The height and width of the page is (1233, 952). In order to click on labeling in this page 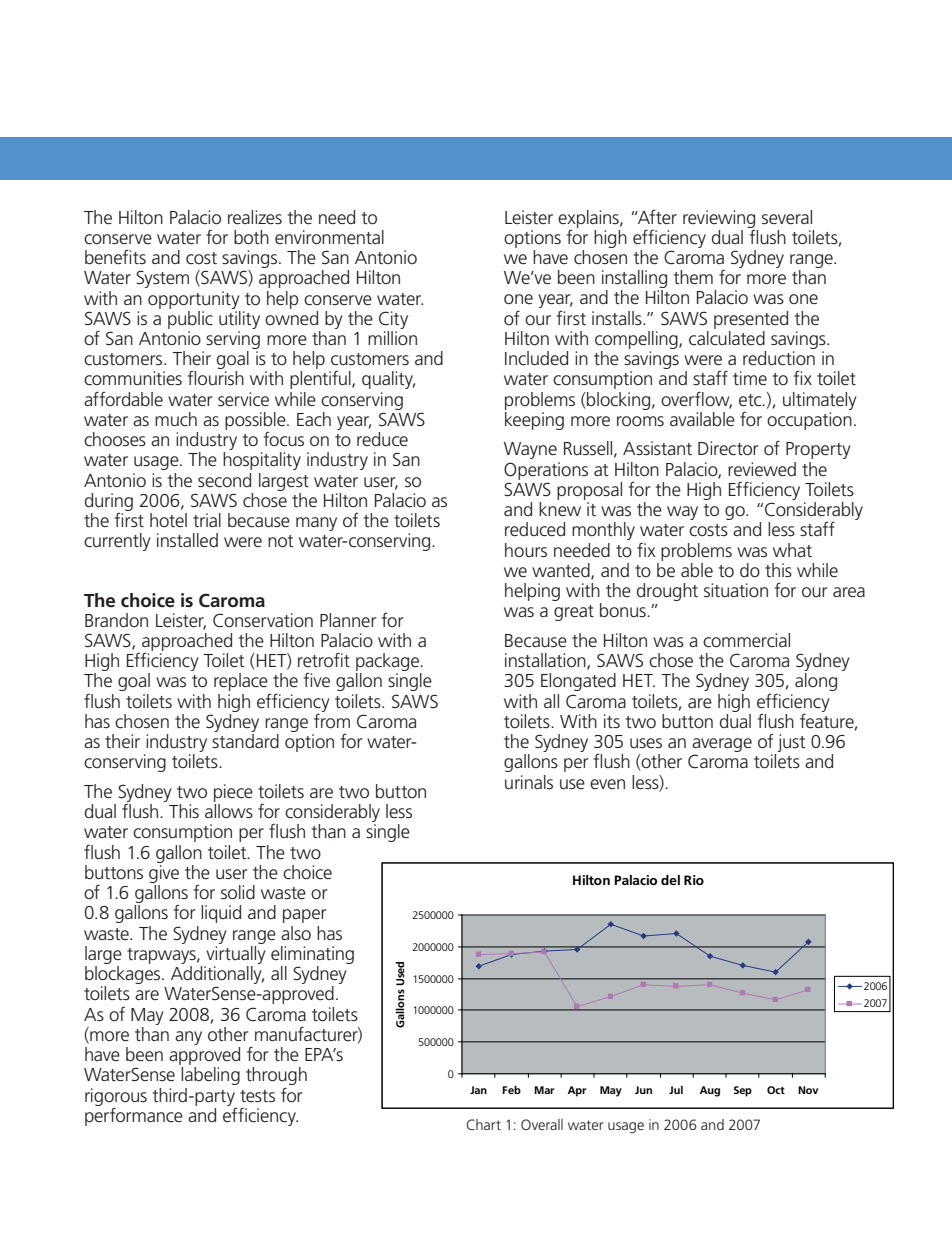, I will do `click(210, 1076)`.
